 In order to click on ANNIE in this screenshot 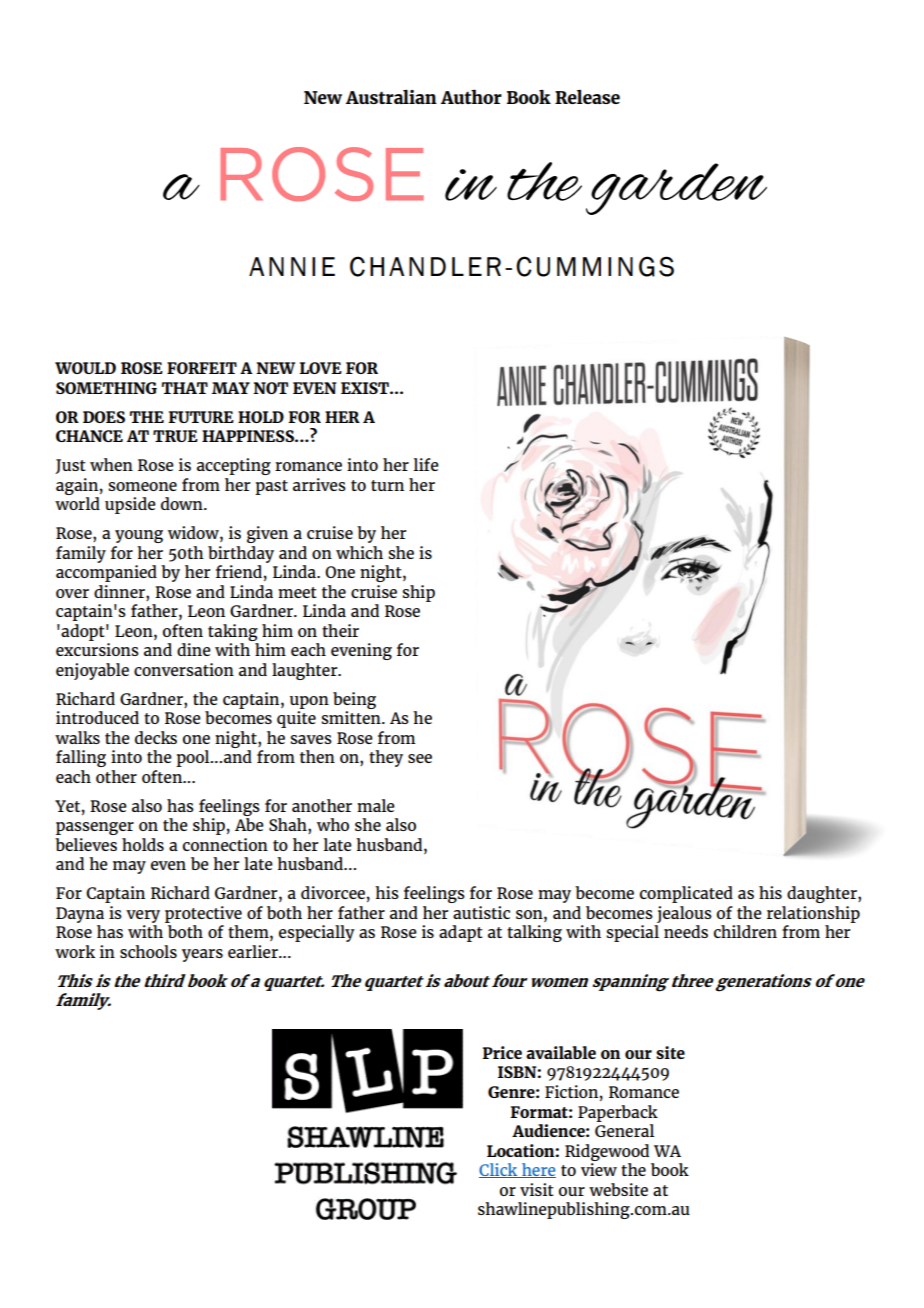, I will do `click(292, 266)`.
